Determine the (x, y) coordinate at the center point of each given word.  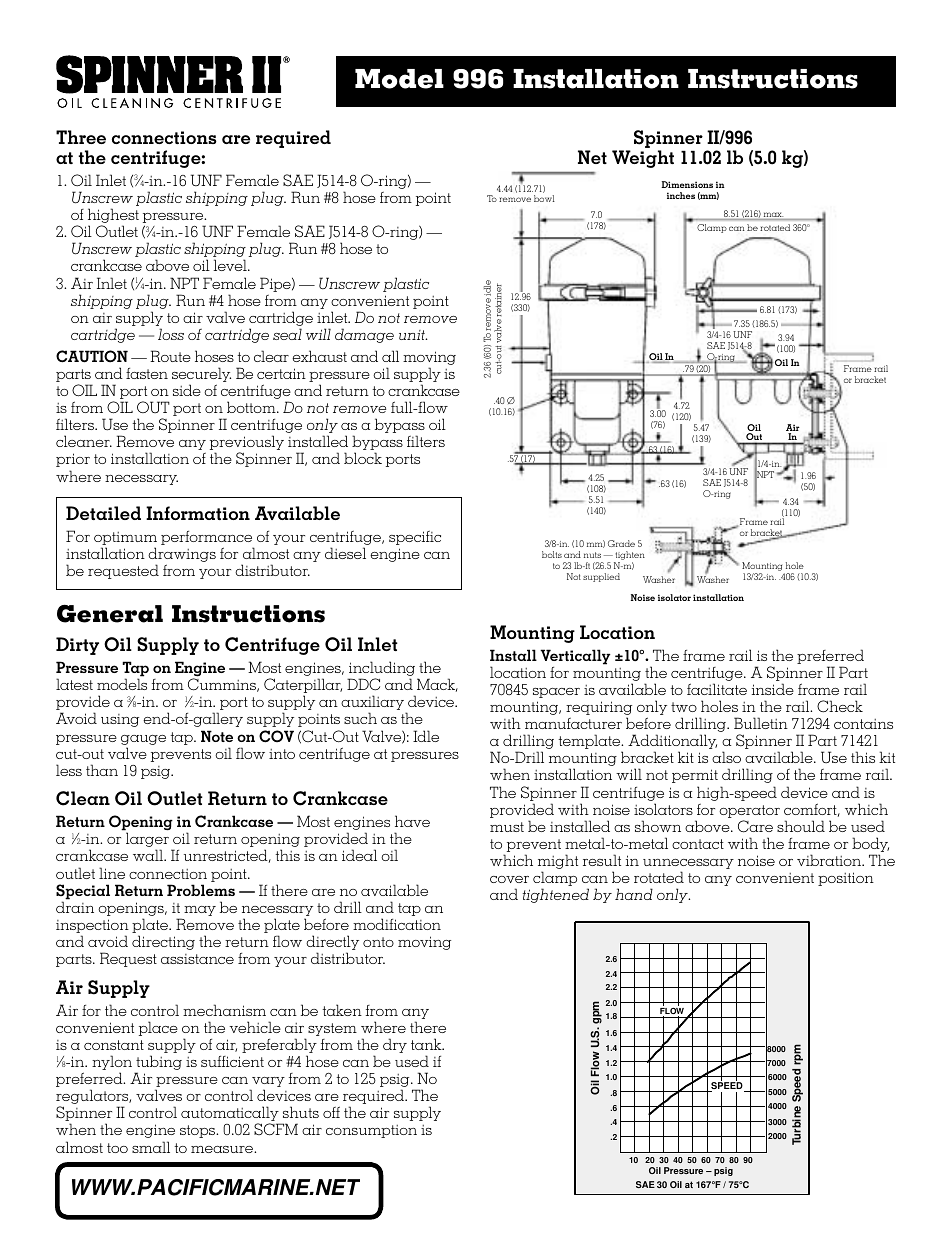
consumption (371, 1131)
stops (199, 1131)
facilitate (717, 689)
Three (81, 137)
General (110, 613)
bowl (544, 198)
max (773, 216)
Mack (437, 685)
